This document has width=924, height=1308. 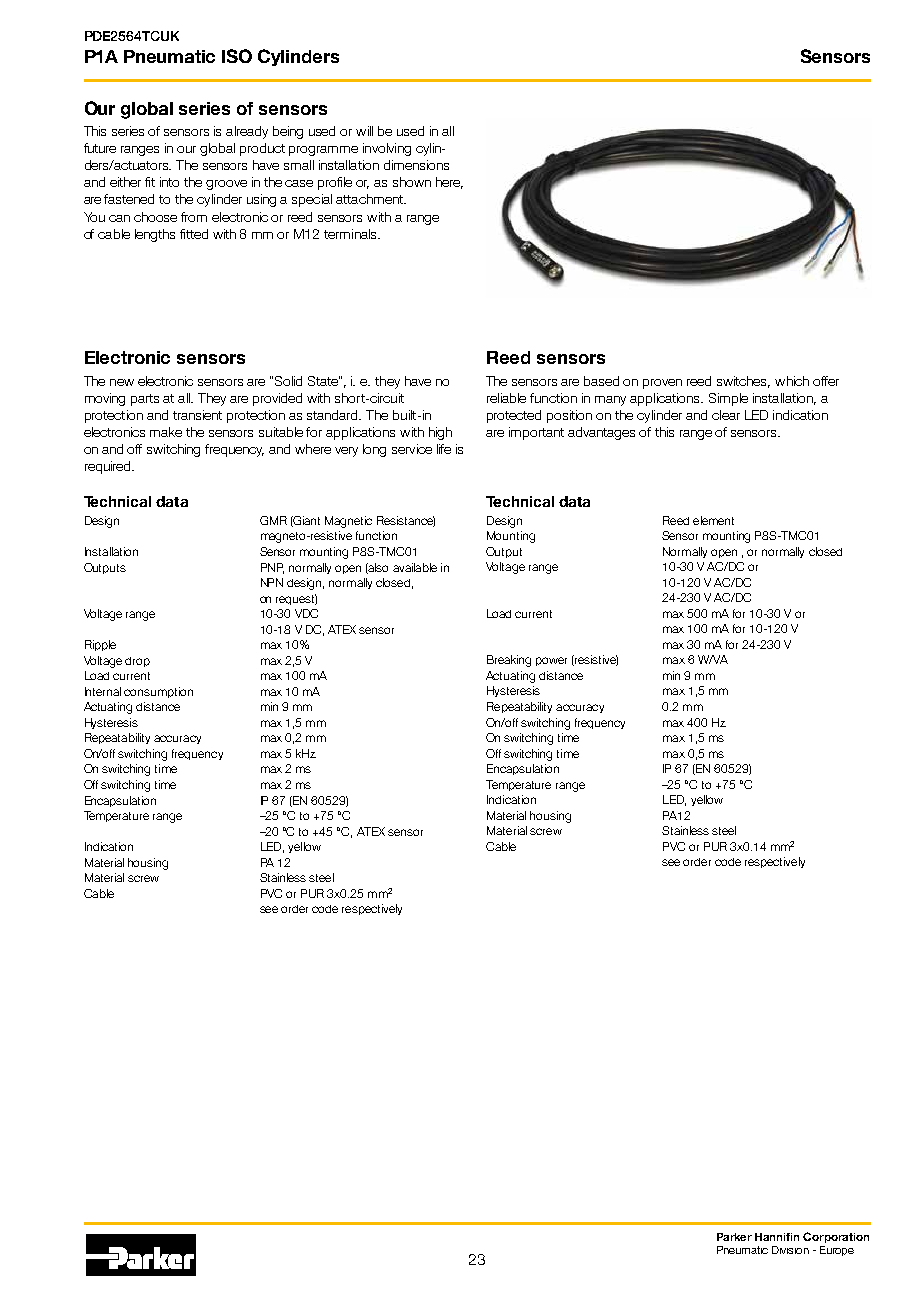 I want to click on power, so click(x=551, y=661).
